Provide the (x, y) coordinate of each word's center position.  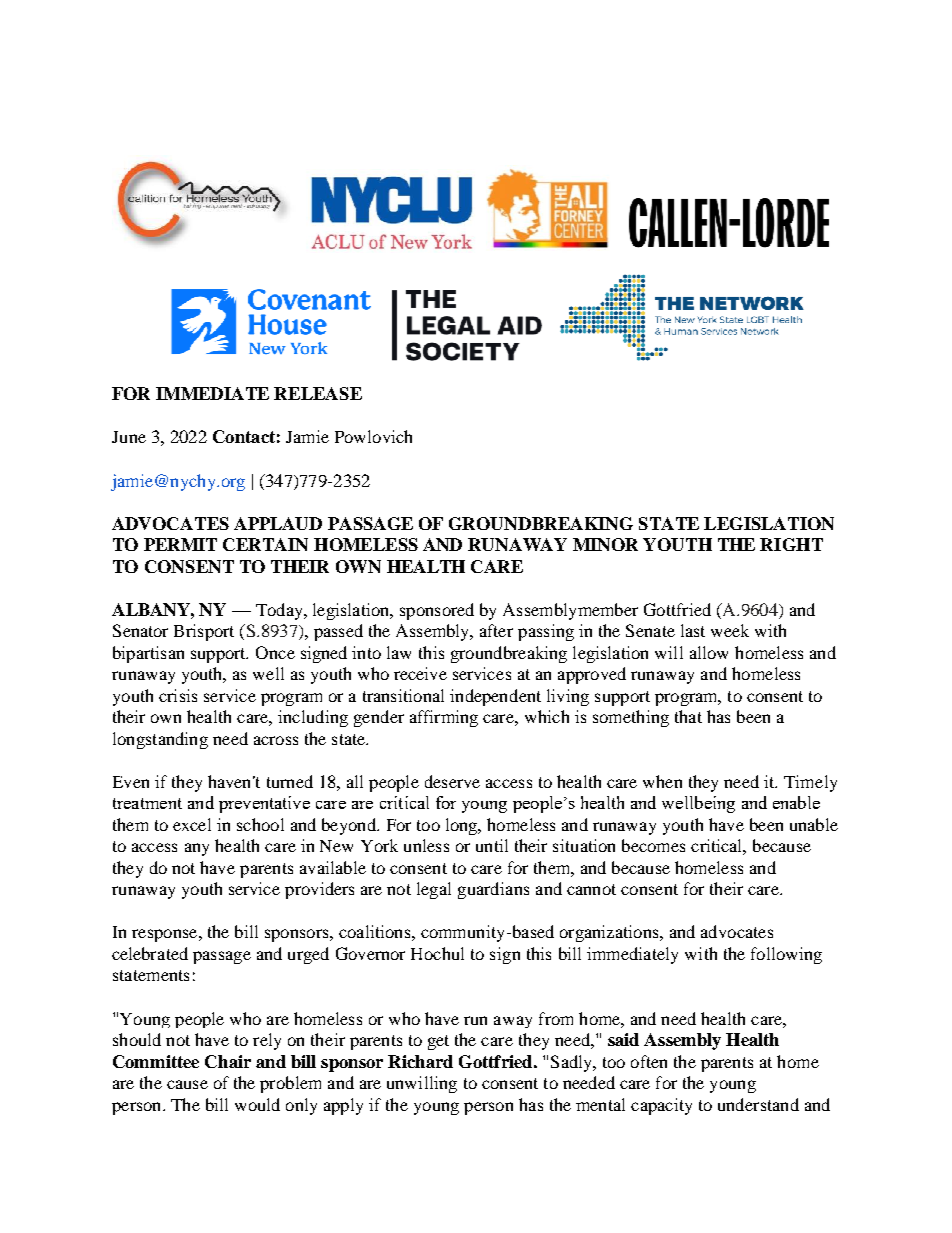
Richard (420, 1061)
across (276, 740)
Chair (228, 1061)
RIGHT (791, 544)
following (786, 955)
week (730, 630)
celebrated (150, 953)
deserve (452, 781)
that (688, 716)
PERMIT (180, 544)
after (496, 630)
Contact (244, 436)
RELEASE (318, 393)
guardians (493, 890)
